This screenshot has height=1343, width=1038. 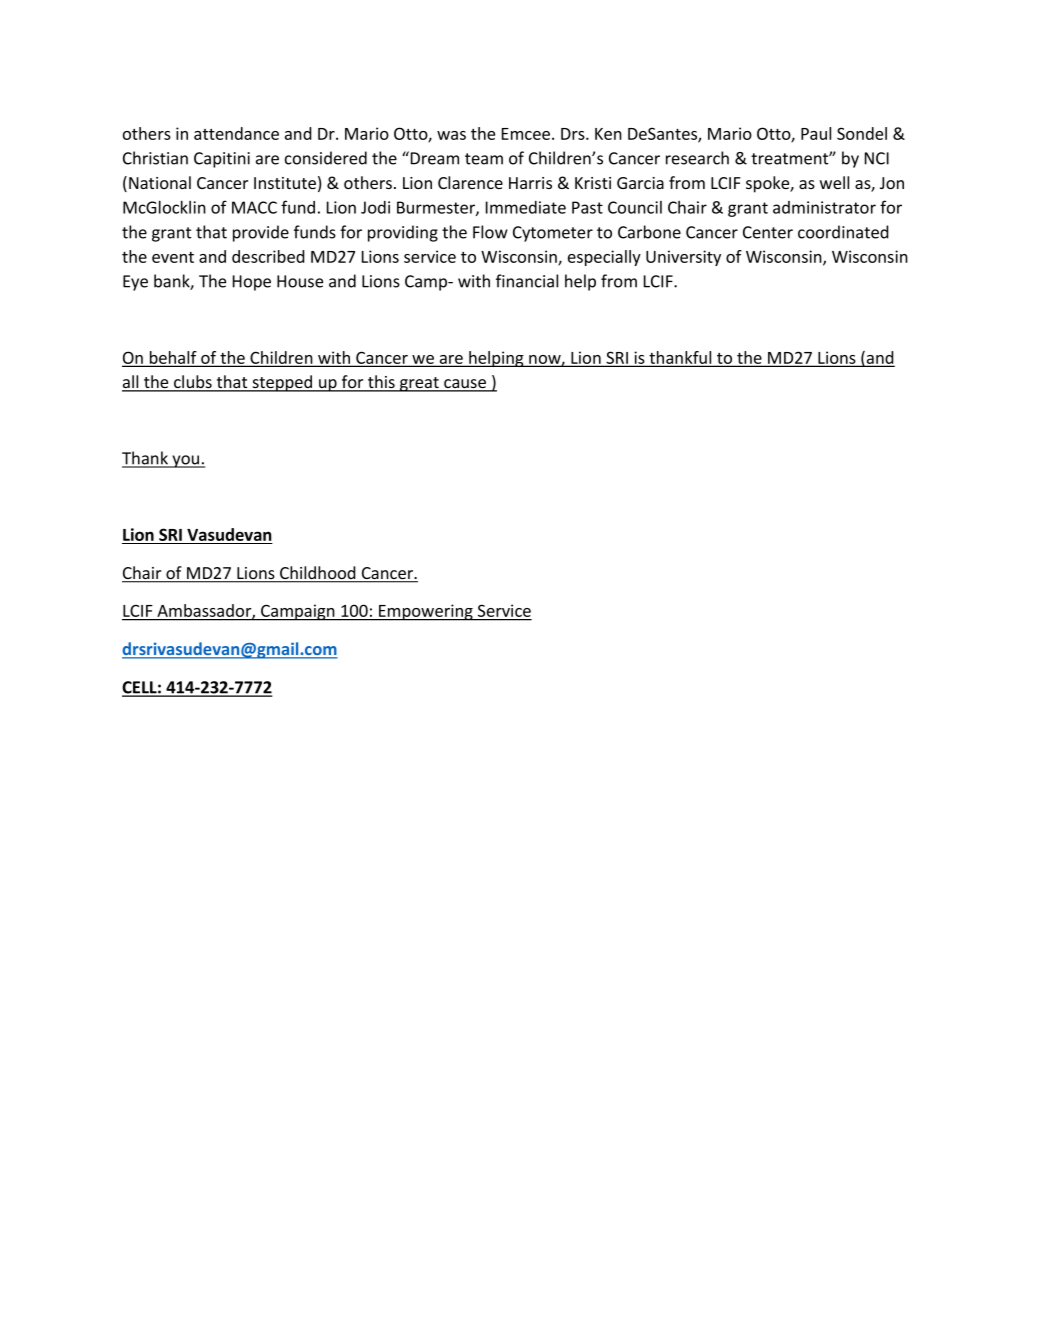 I want to click on Emcee, so click(x=526, y=134).
